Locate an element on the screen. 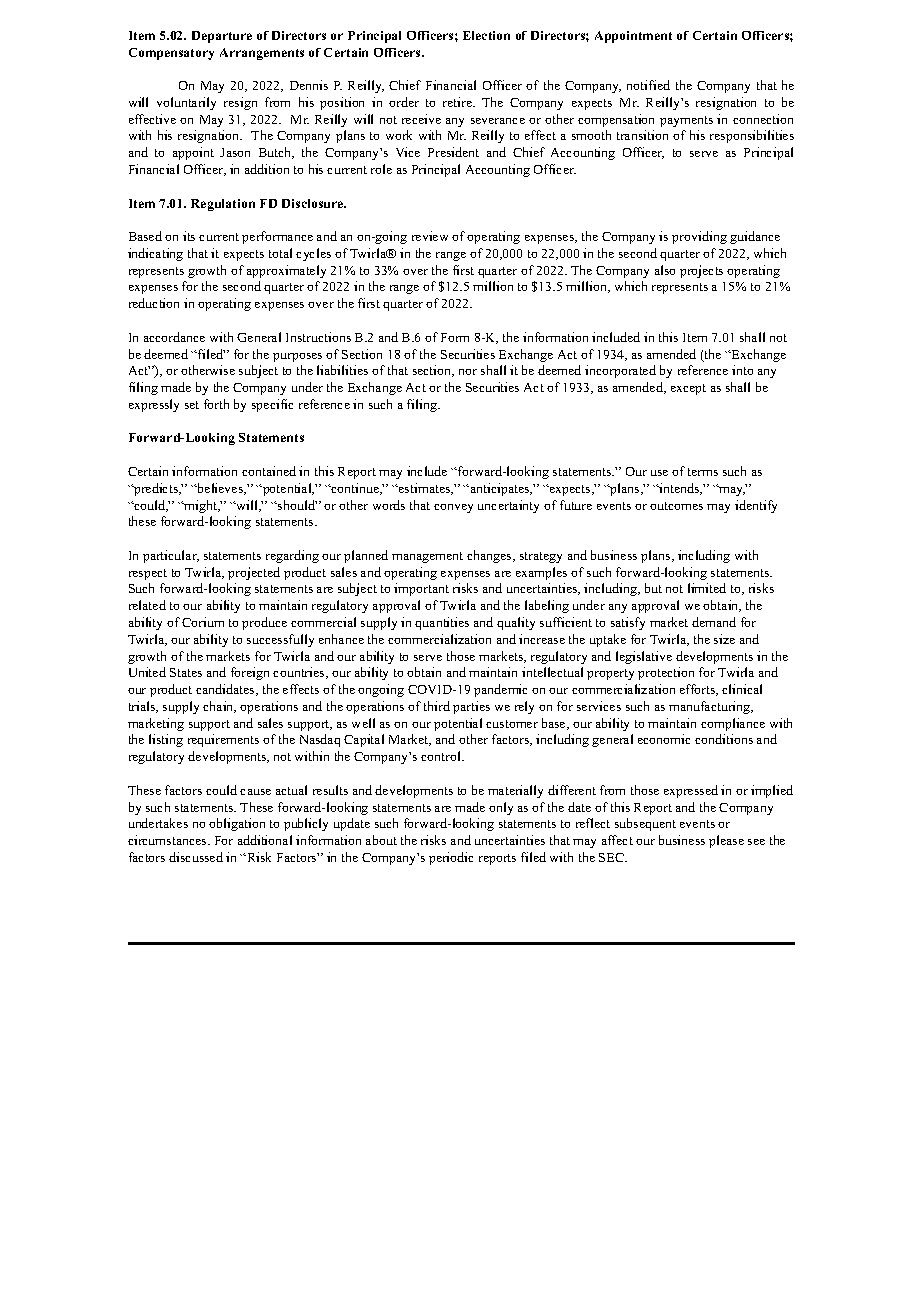 The height and width of the screenshot is (1308, 924). review is located at coordinates (430, 236).
